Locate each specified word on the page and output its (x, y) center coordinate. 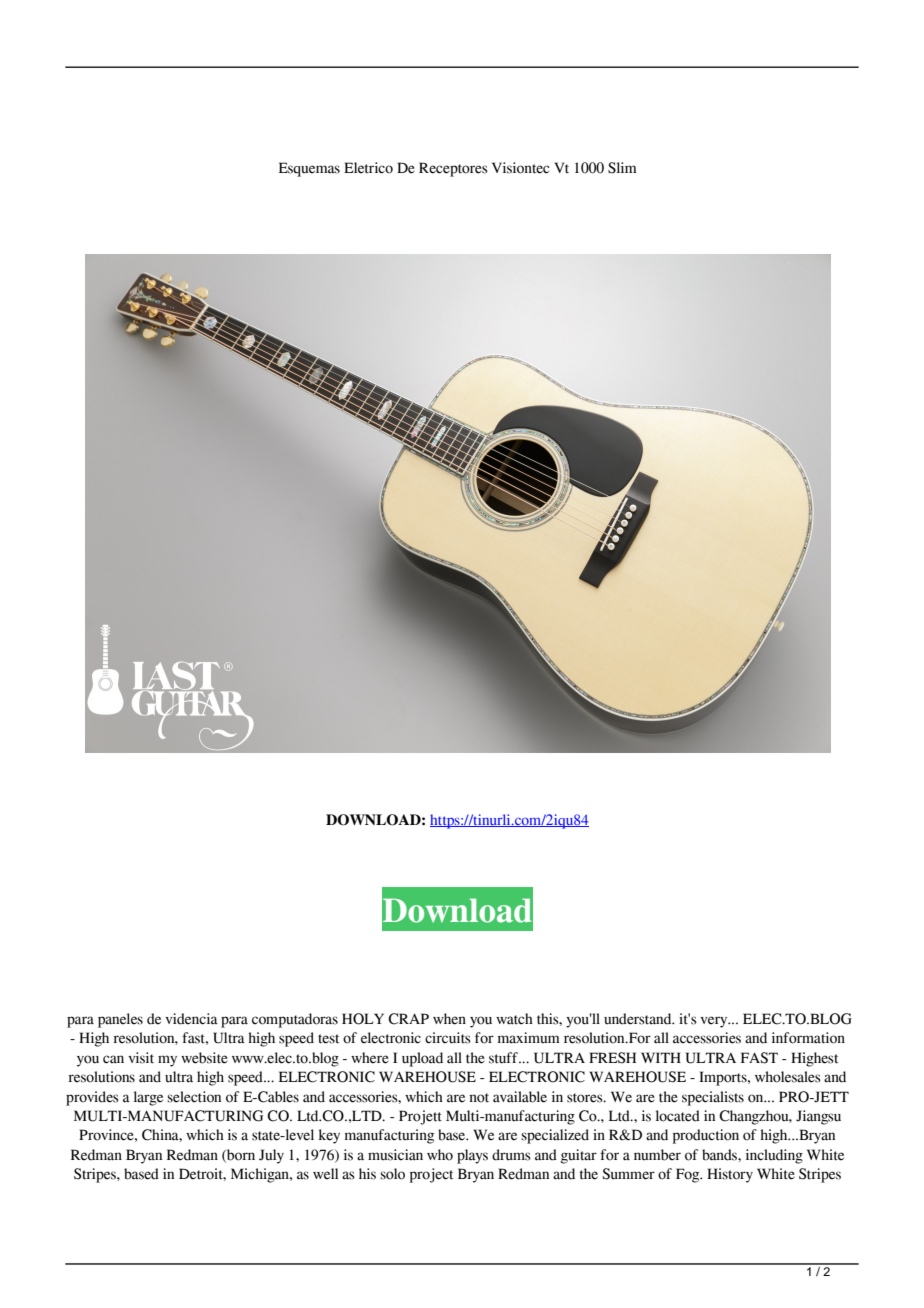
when (449, 1019)
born (240, 1155)
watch (514, 1019)
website (204, 1058)
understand (639, 1019)
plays (472, 1156)
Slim (622, 168)
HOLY (363, 1019)
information (808, 1038)
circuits (448, 1038)
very (715, 1022)
